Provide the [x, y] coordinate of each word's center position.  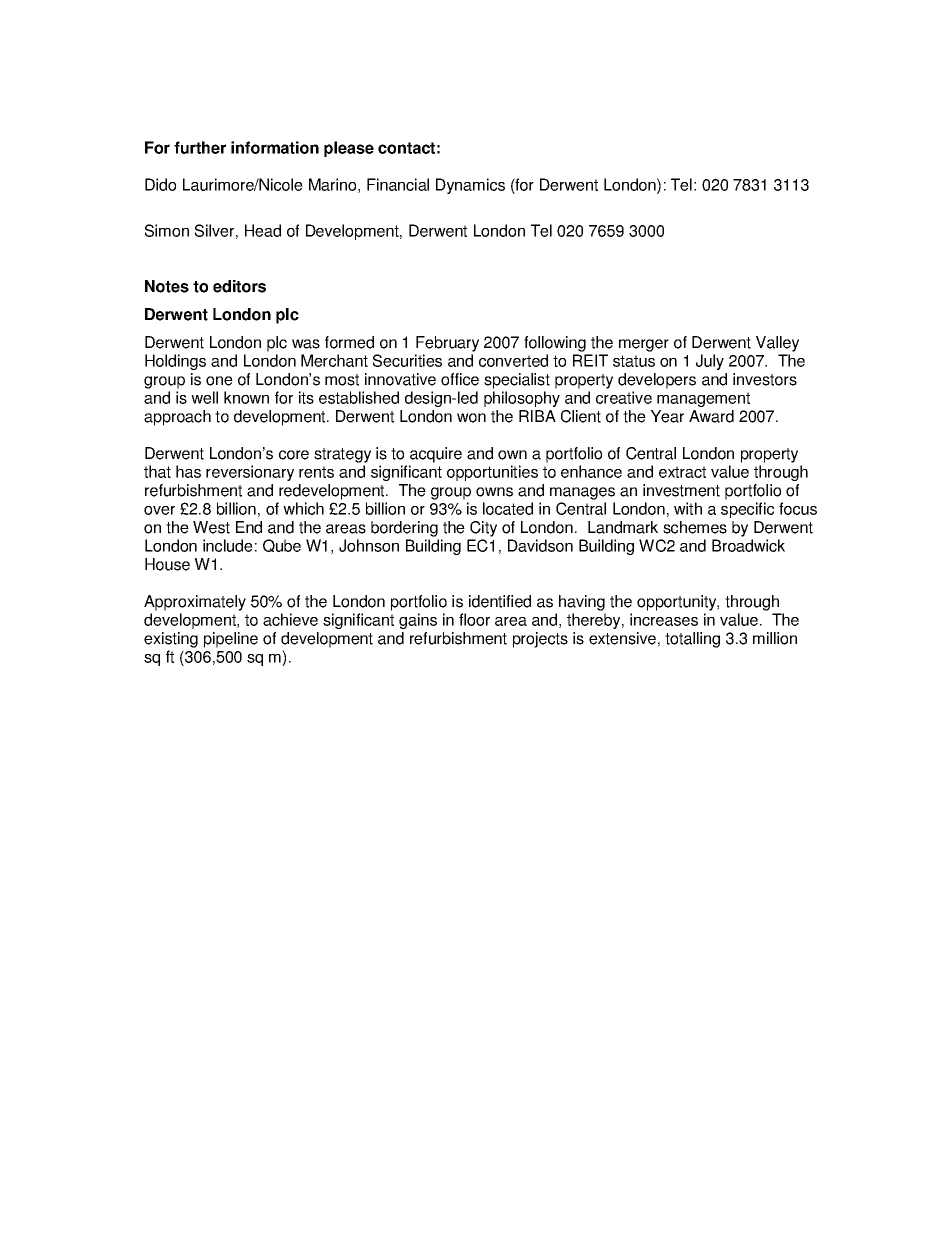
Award [711, 416]
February [447, 344]
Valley [777, 344]
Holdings [175, 362]
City [483, 529]
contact [406, 148]
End [249, 527]
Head [263, 230]
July [710, 362]
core [294, 455]
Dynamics [470, 186]
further [200, 147]
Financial [398, 184]
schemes [695, 527]
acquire [436, 455]
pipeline [231, 640]
